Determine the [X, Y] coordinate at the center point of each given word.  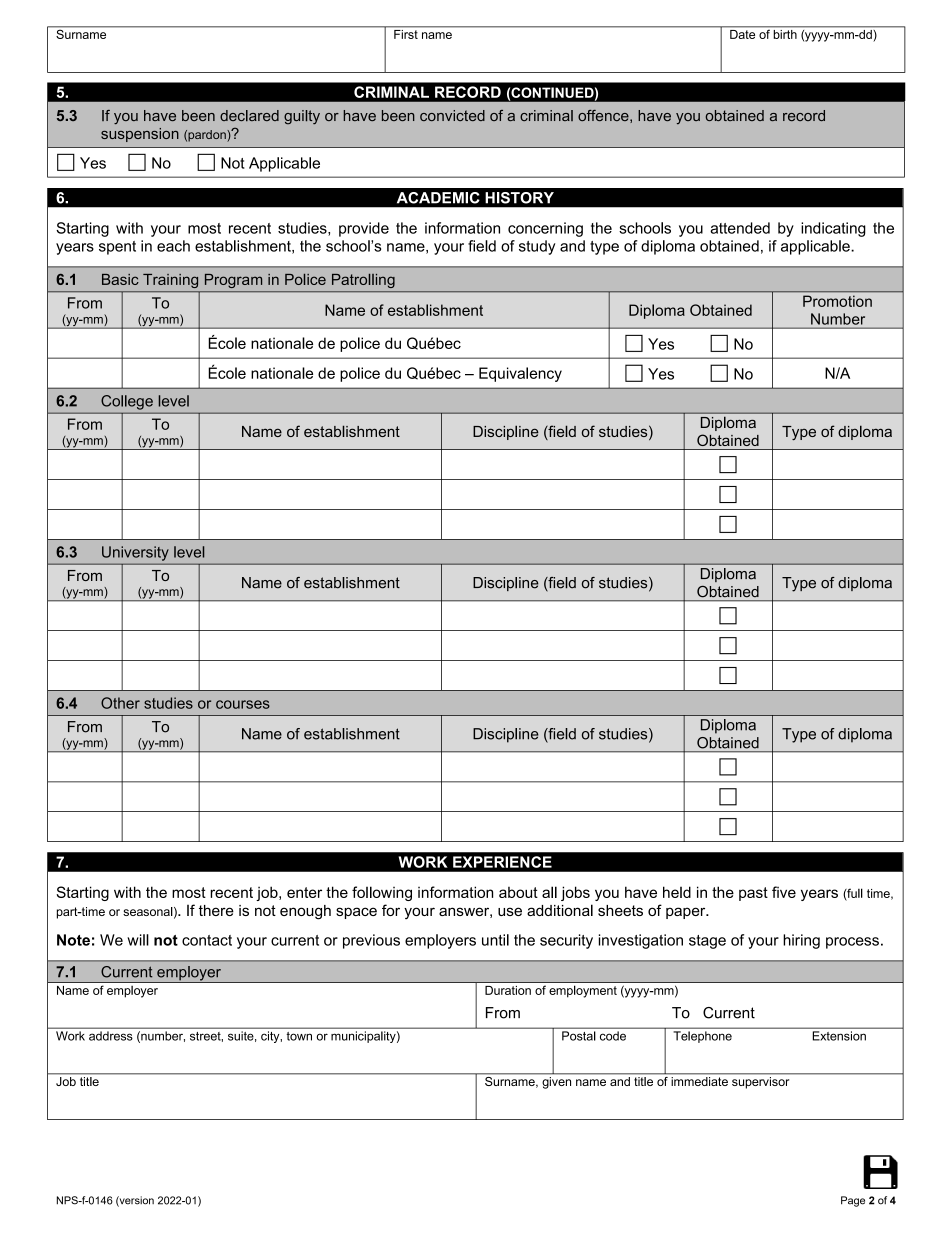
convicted [452, 115]
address [110, 1036]
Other [120, 703]
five [784, 892]
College [127, 402]
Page [853, 1201]
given [556, 1083]
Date [743, 33]
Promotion [837, 301]
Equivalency [520, 374]
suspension [140, 135]
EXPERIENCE [502, 862]
